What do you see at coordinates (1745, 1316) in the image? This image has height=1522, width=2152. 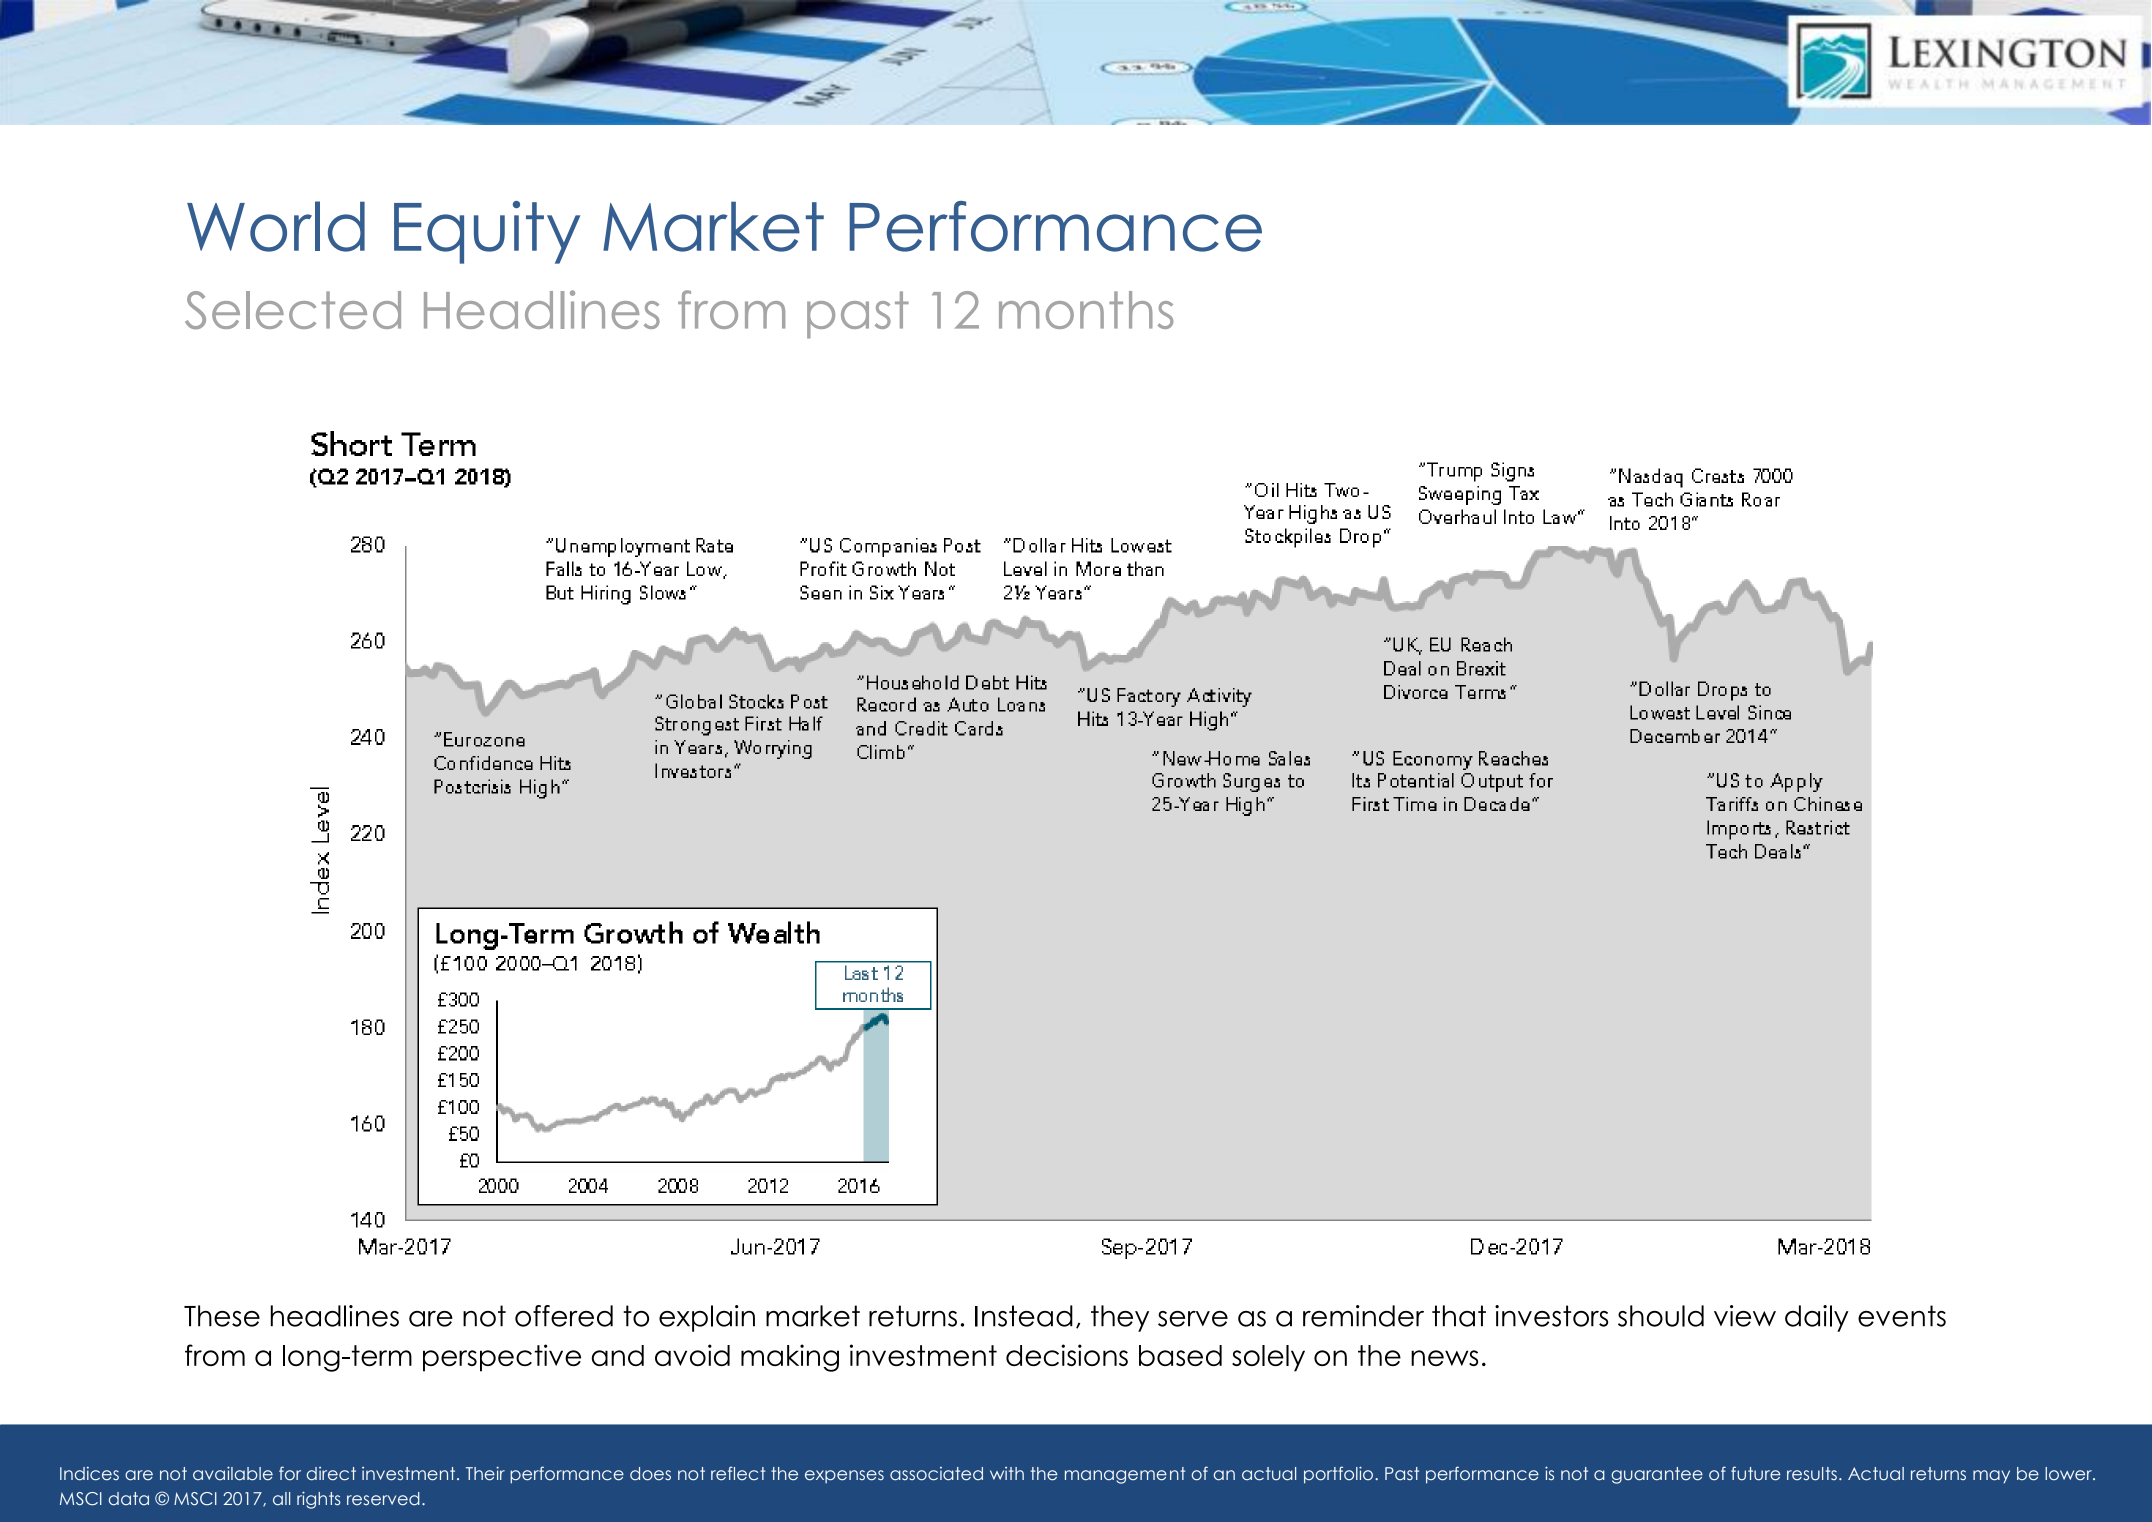 I see `view` at bounding box center [1745, 1316].
